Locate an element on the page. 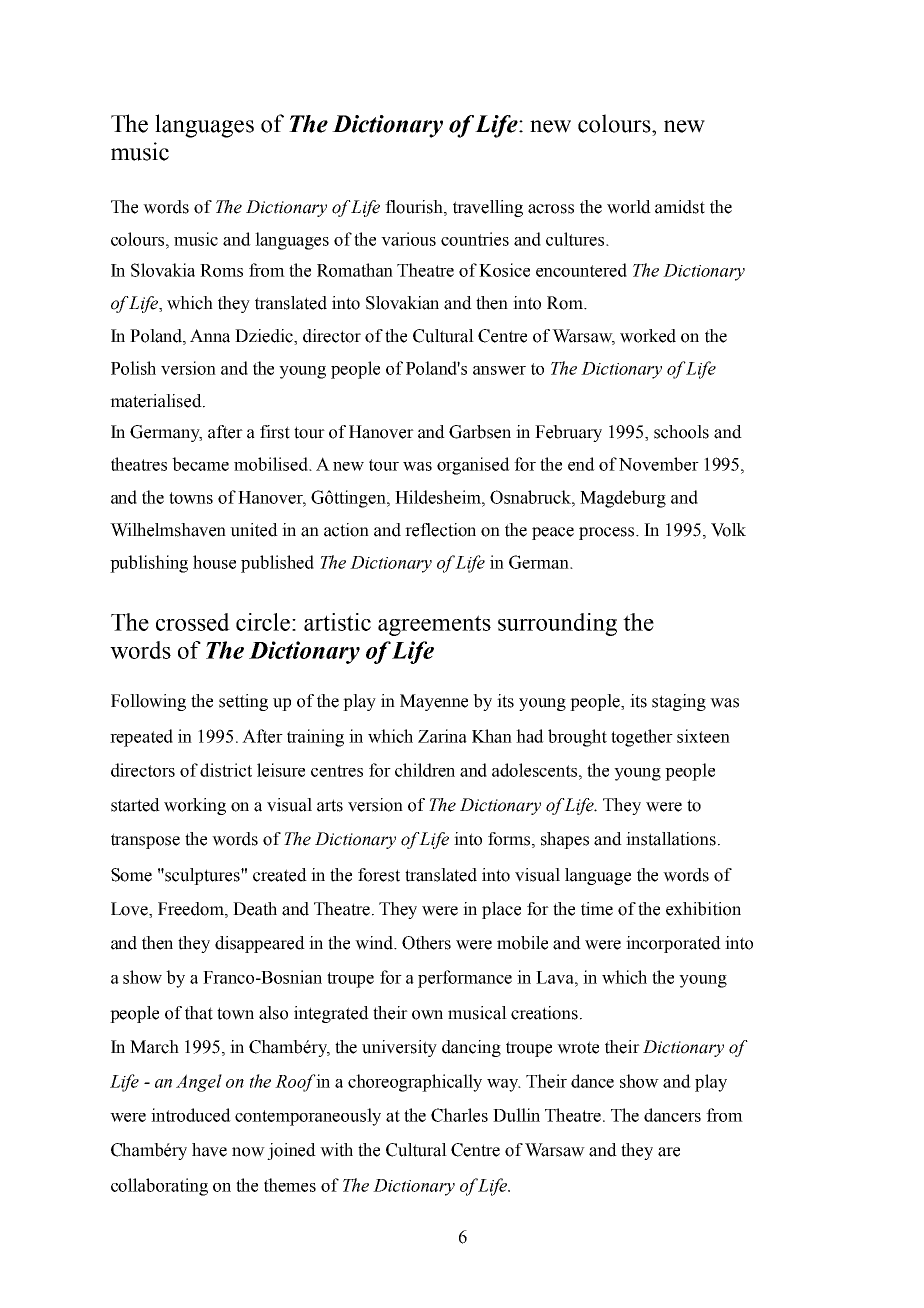  house is located at coordinates (214, 562).
